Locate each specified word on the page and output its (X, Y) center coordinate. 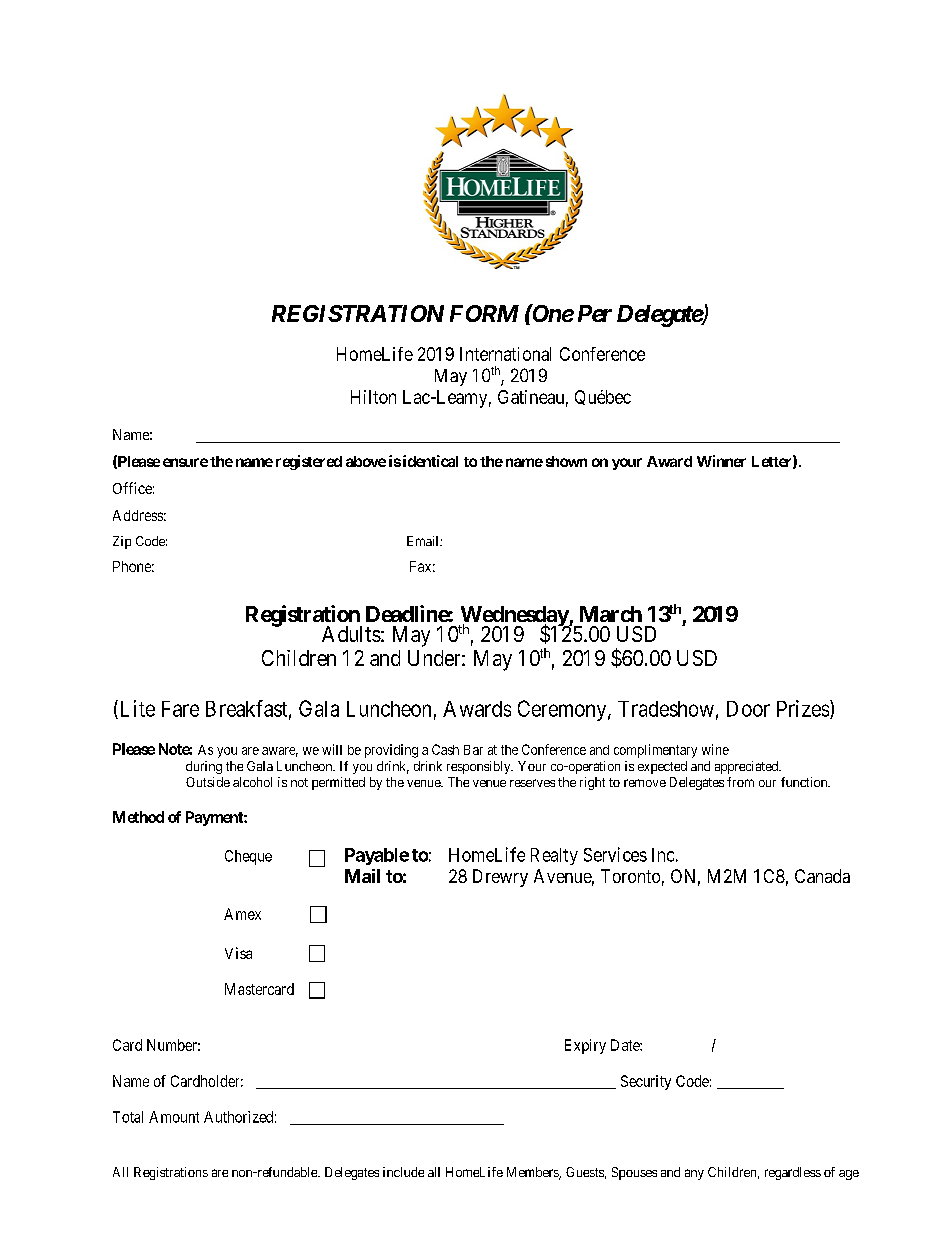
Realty (554, 856)
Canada (822, 876)
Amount (174, 1117)
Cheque (248, 857)
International (505, 354)
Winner (721, 461)
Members (533, 1173)
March (611, 614)
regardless (793, 1173)
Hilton (373, 397)
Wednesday (514, 617)
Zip (122, 542)
